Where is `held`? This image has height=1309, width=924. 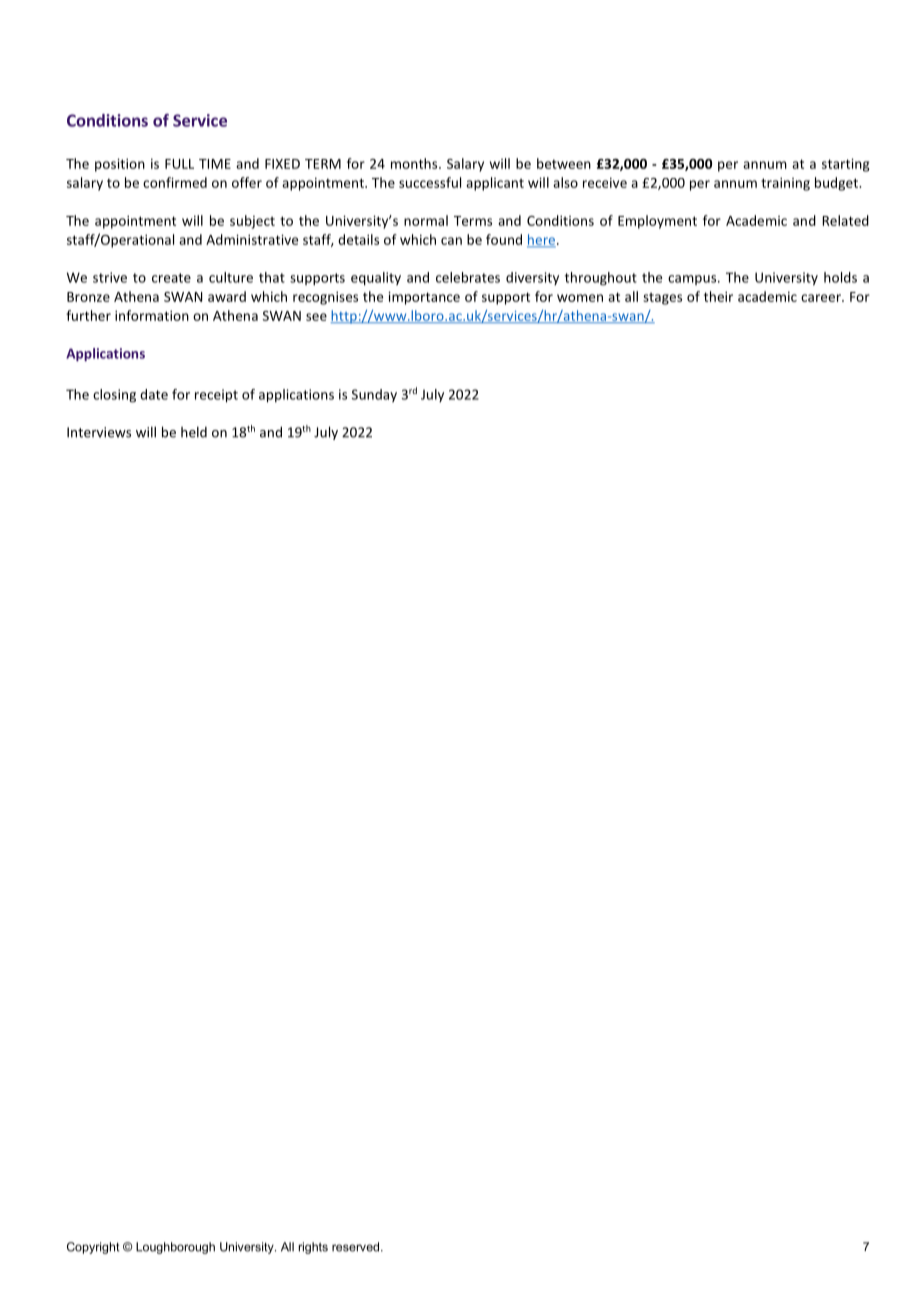 held is located at coordinates (194, 432).
